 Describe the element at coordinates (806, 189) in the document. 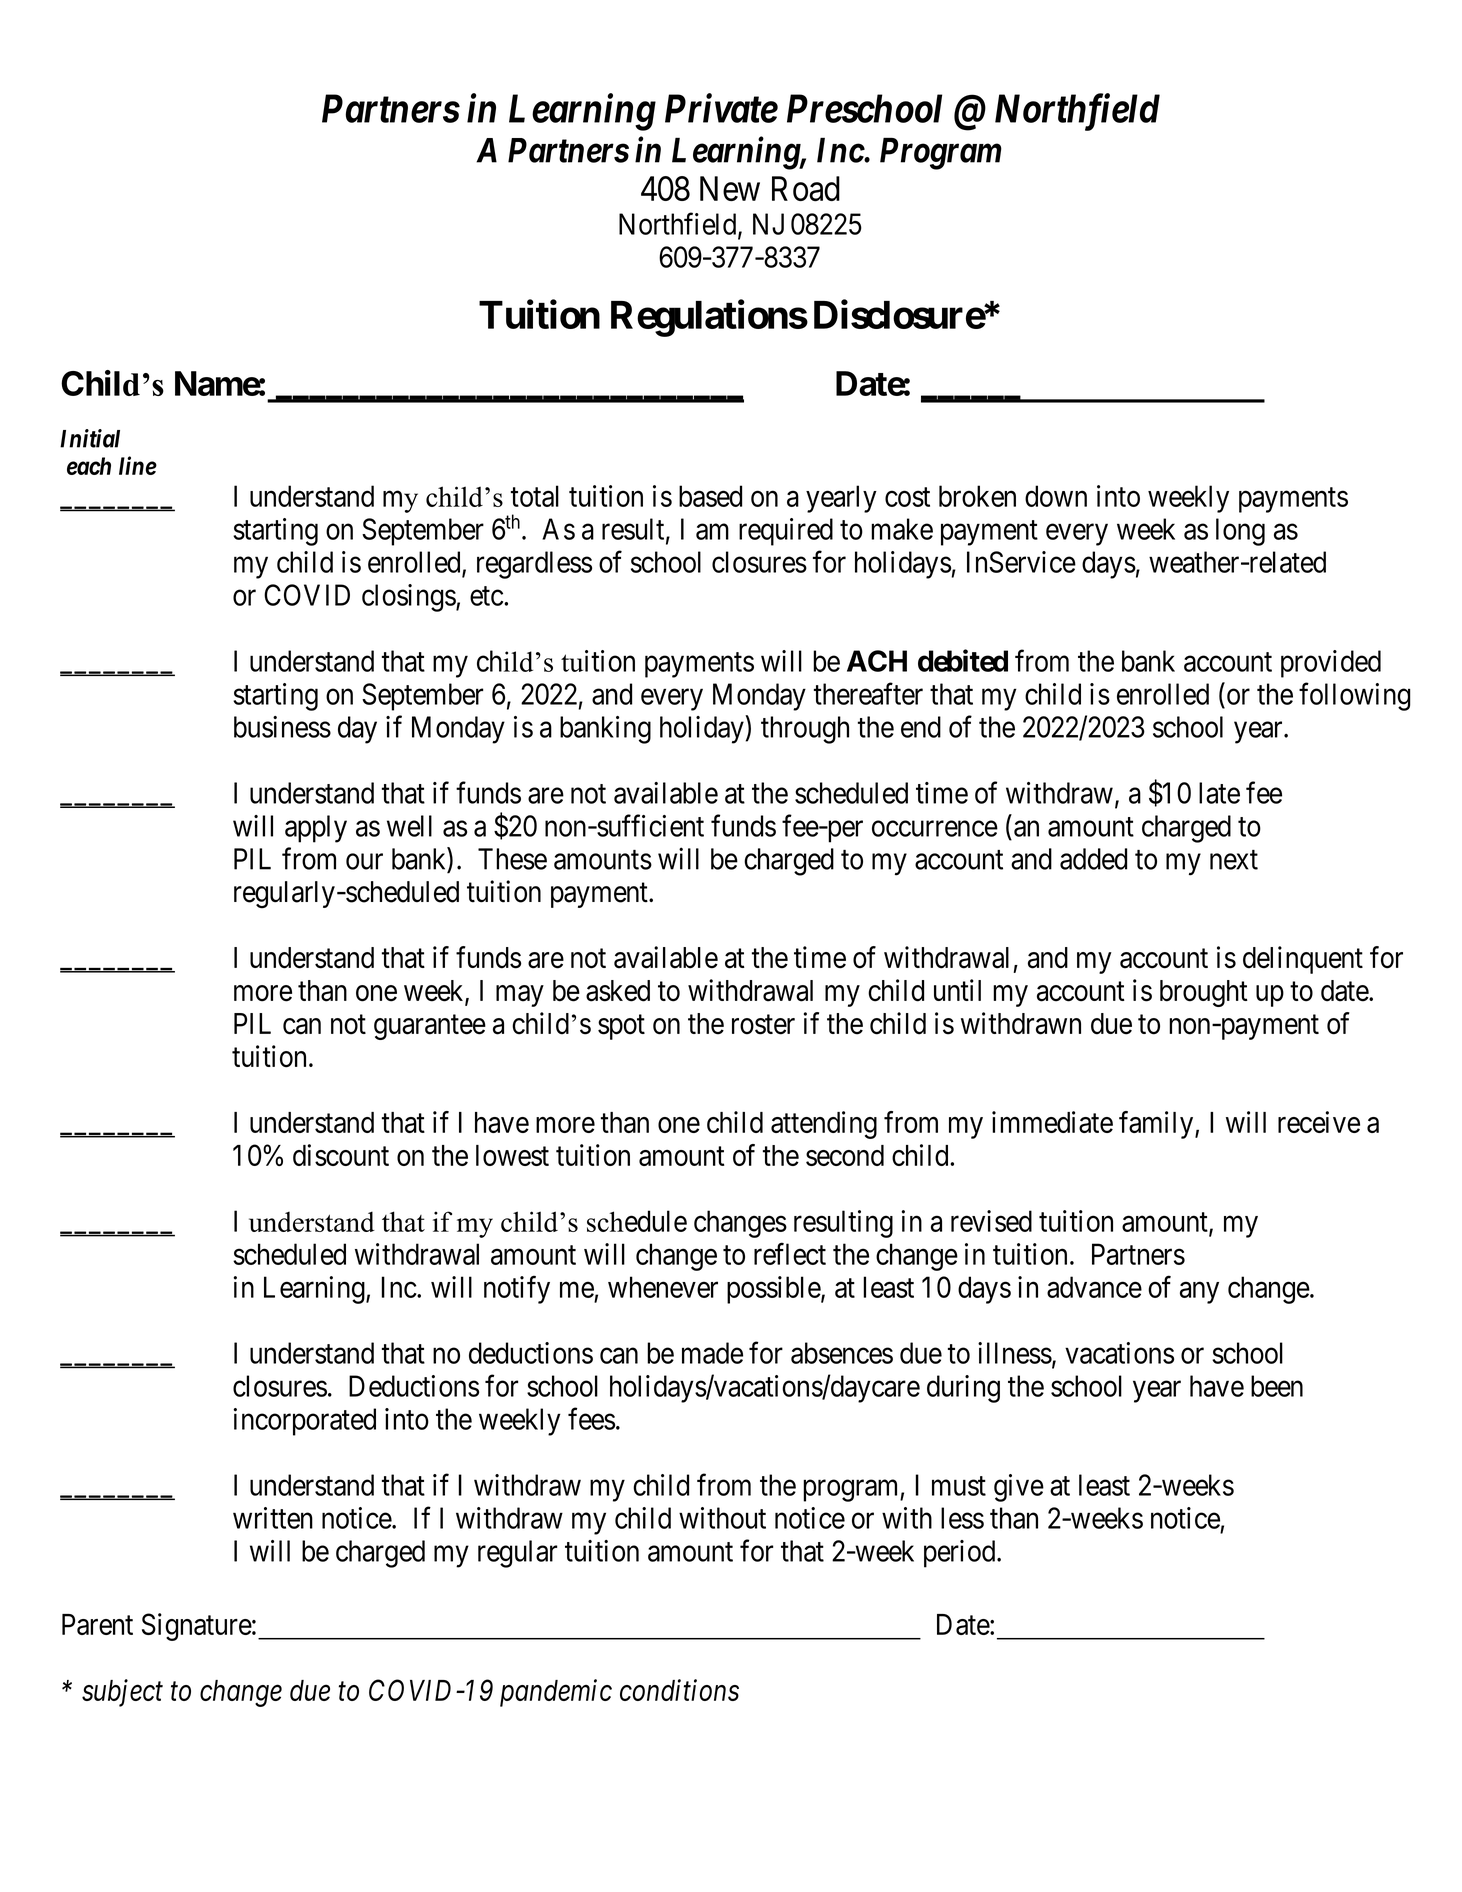

I see `Road` at that location.
